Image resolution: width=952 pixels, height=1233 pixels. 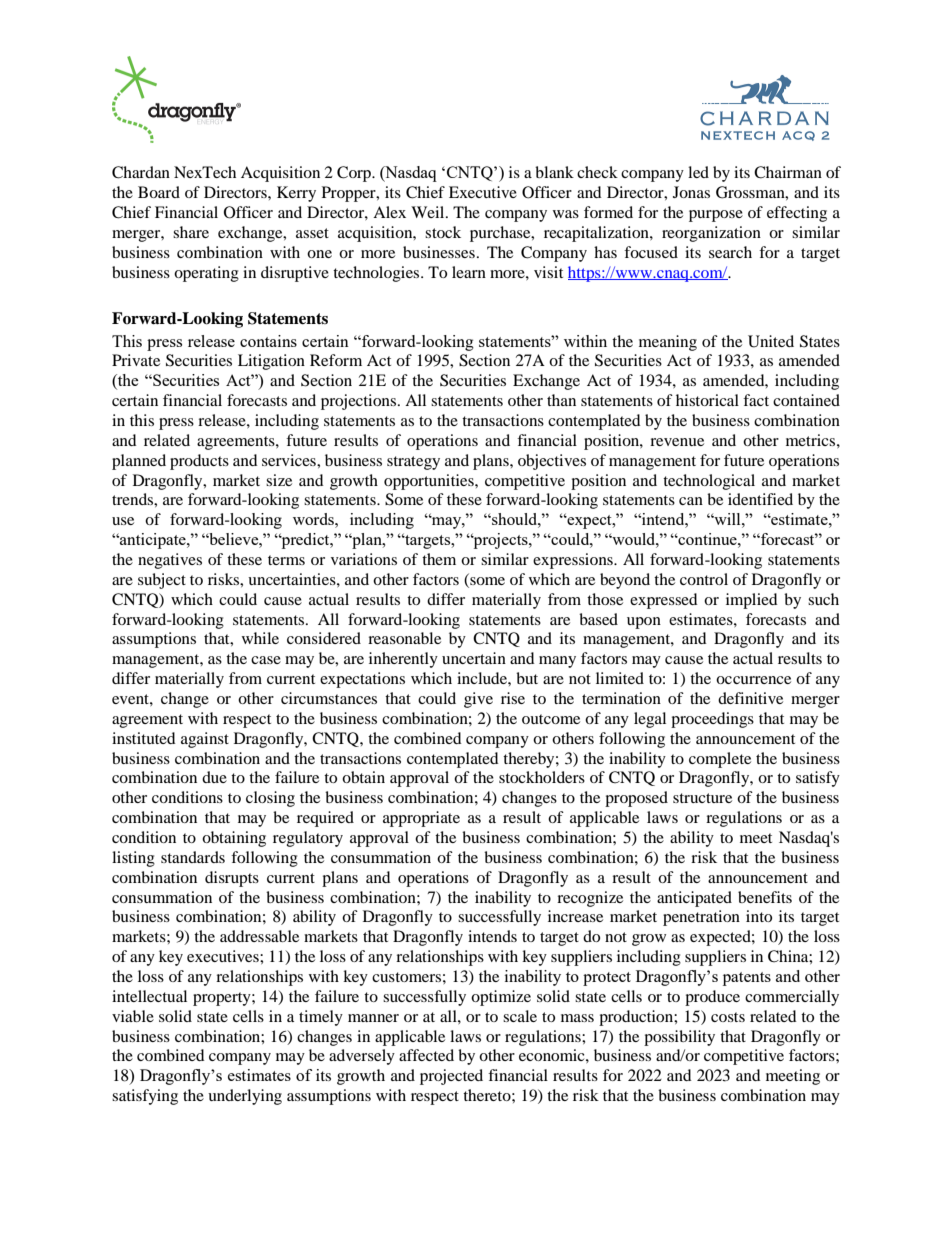 I want to click on underlying, so click(x=245, y=1097).
